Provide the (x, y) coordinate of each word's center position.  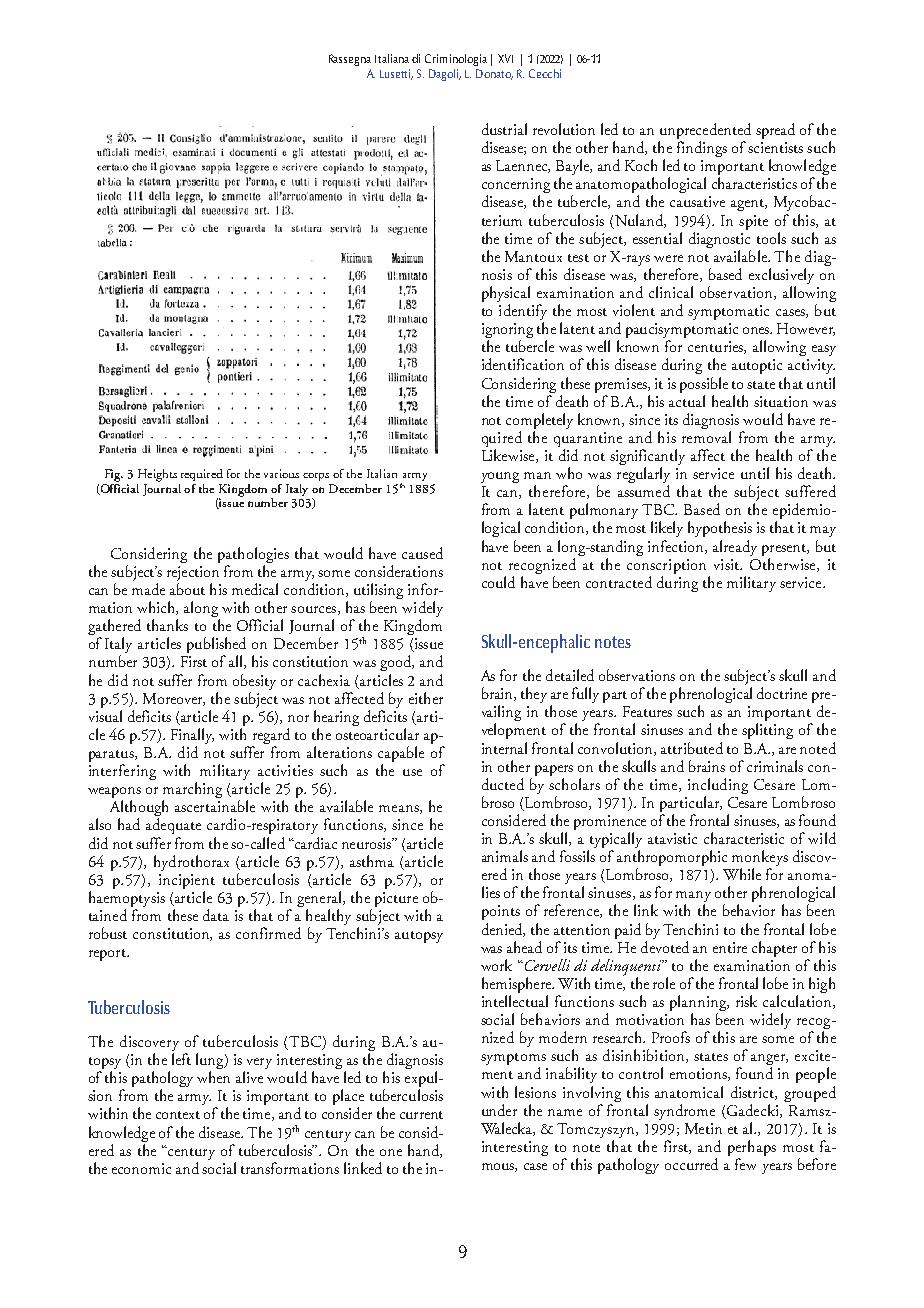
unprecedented (705, 132)
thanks (167, 625)
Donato (494, 74)
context (178, 1115)
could (498, 582)
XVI (505, 58)
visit (728, 564)
